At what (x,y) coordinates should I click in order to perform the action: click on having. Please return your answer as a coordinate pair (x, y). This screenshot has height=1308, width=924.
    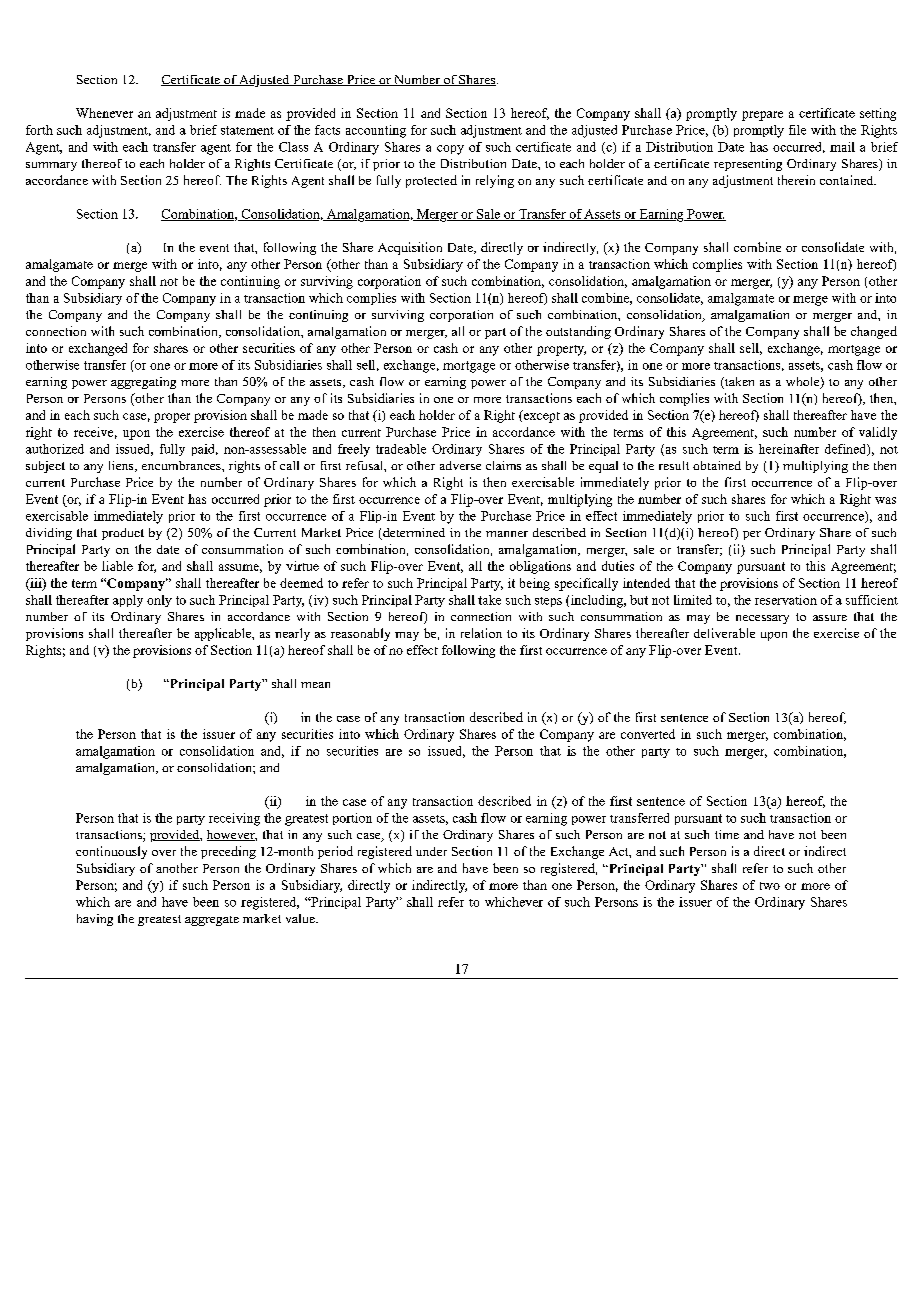
    Looking at the image, I should click on (95, 920).
